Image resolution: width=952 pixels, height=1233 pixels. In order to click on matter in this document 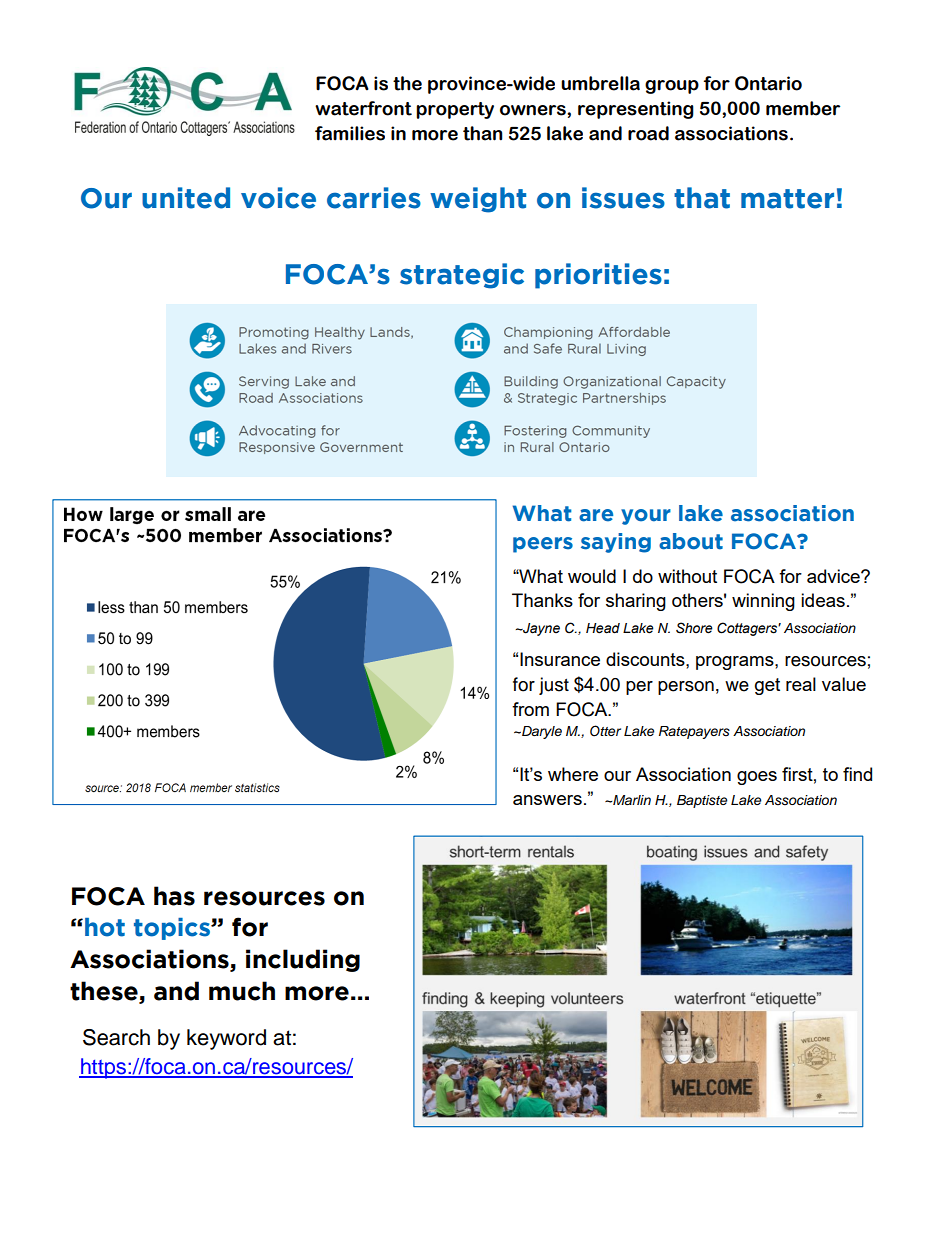, I will do `click(787, 199)`.
